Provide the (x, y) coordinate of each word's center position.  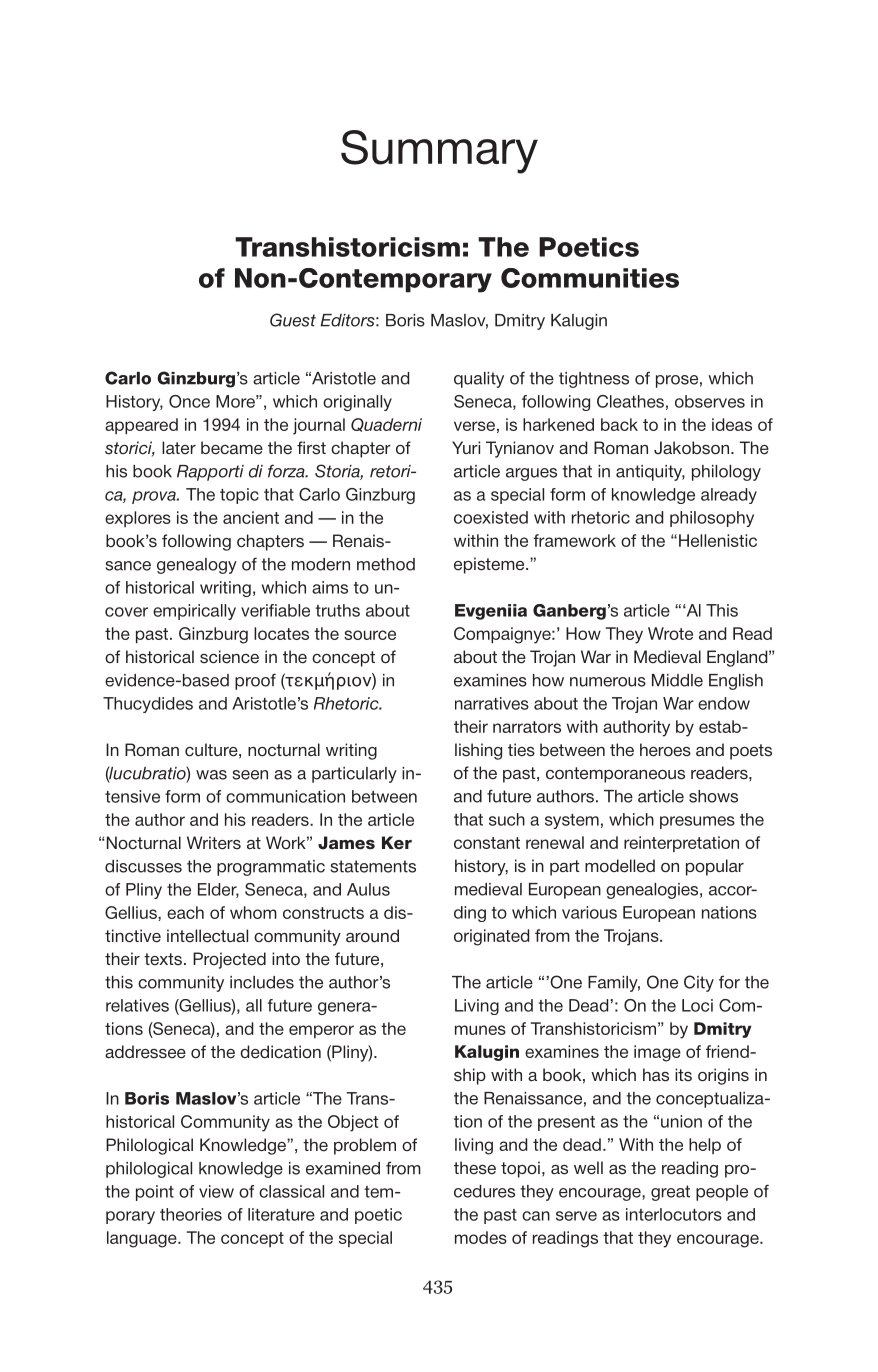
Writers (214, 843)
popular (715, 867)
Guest (293, 320)
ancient (251, 517)
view (216, 1191)
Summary (439, 152)
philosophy (712, 519)
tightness (594, 380)
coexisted (491, 517)
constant (487, 843)
